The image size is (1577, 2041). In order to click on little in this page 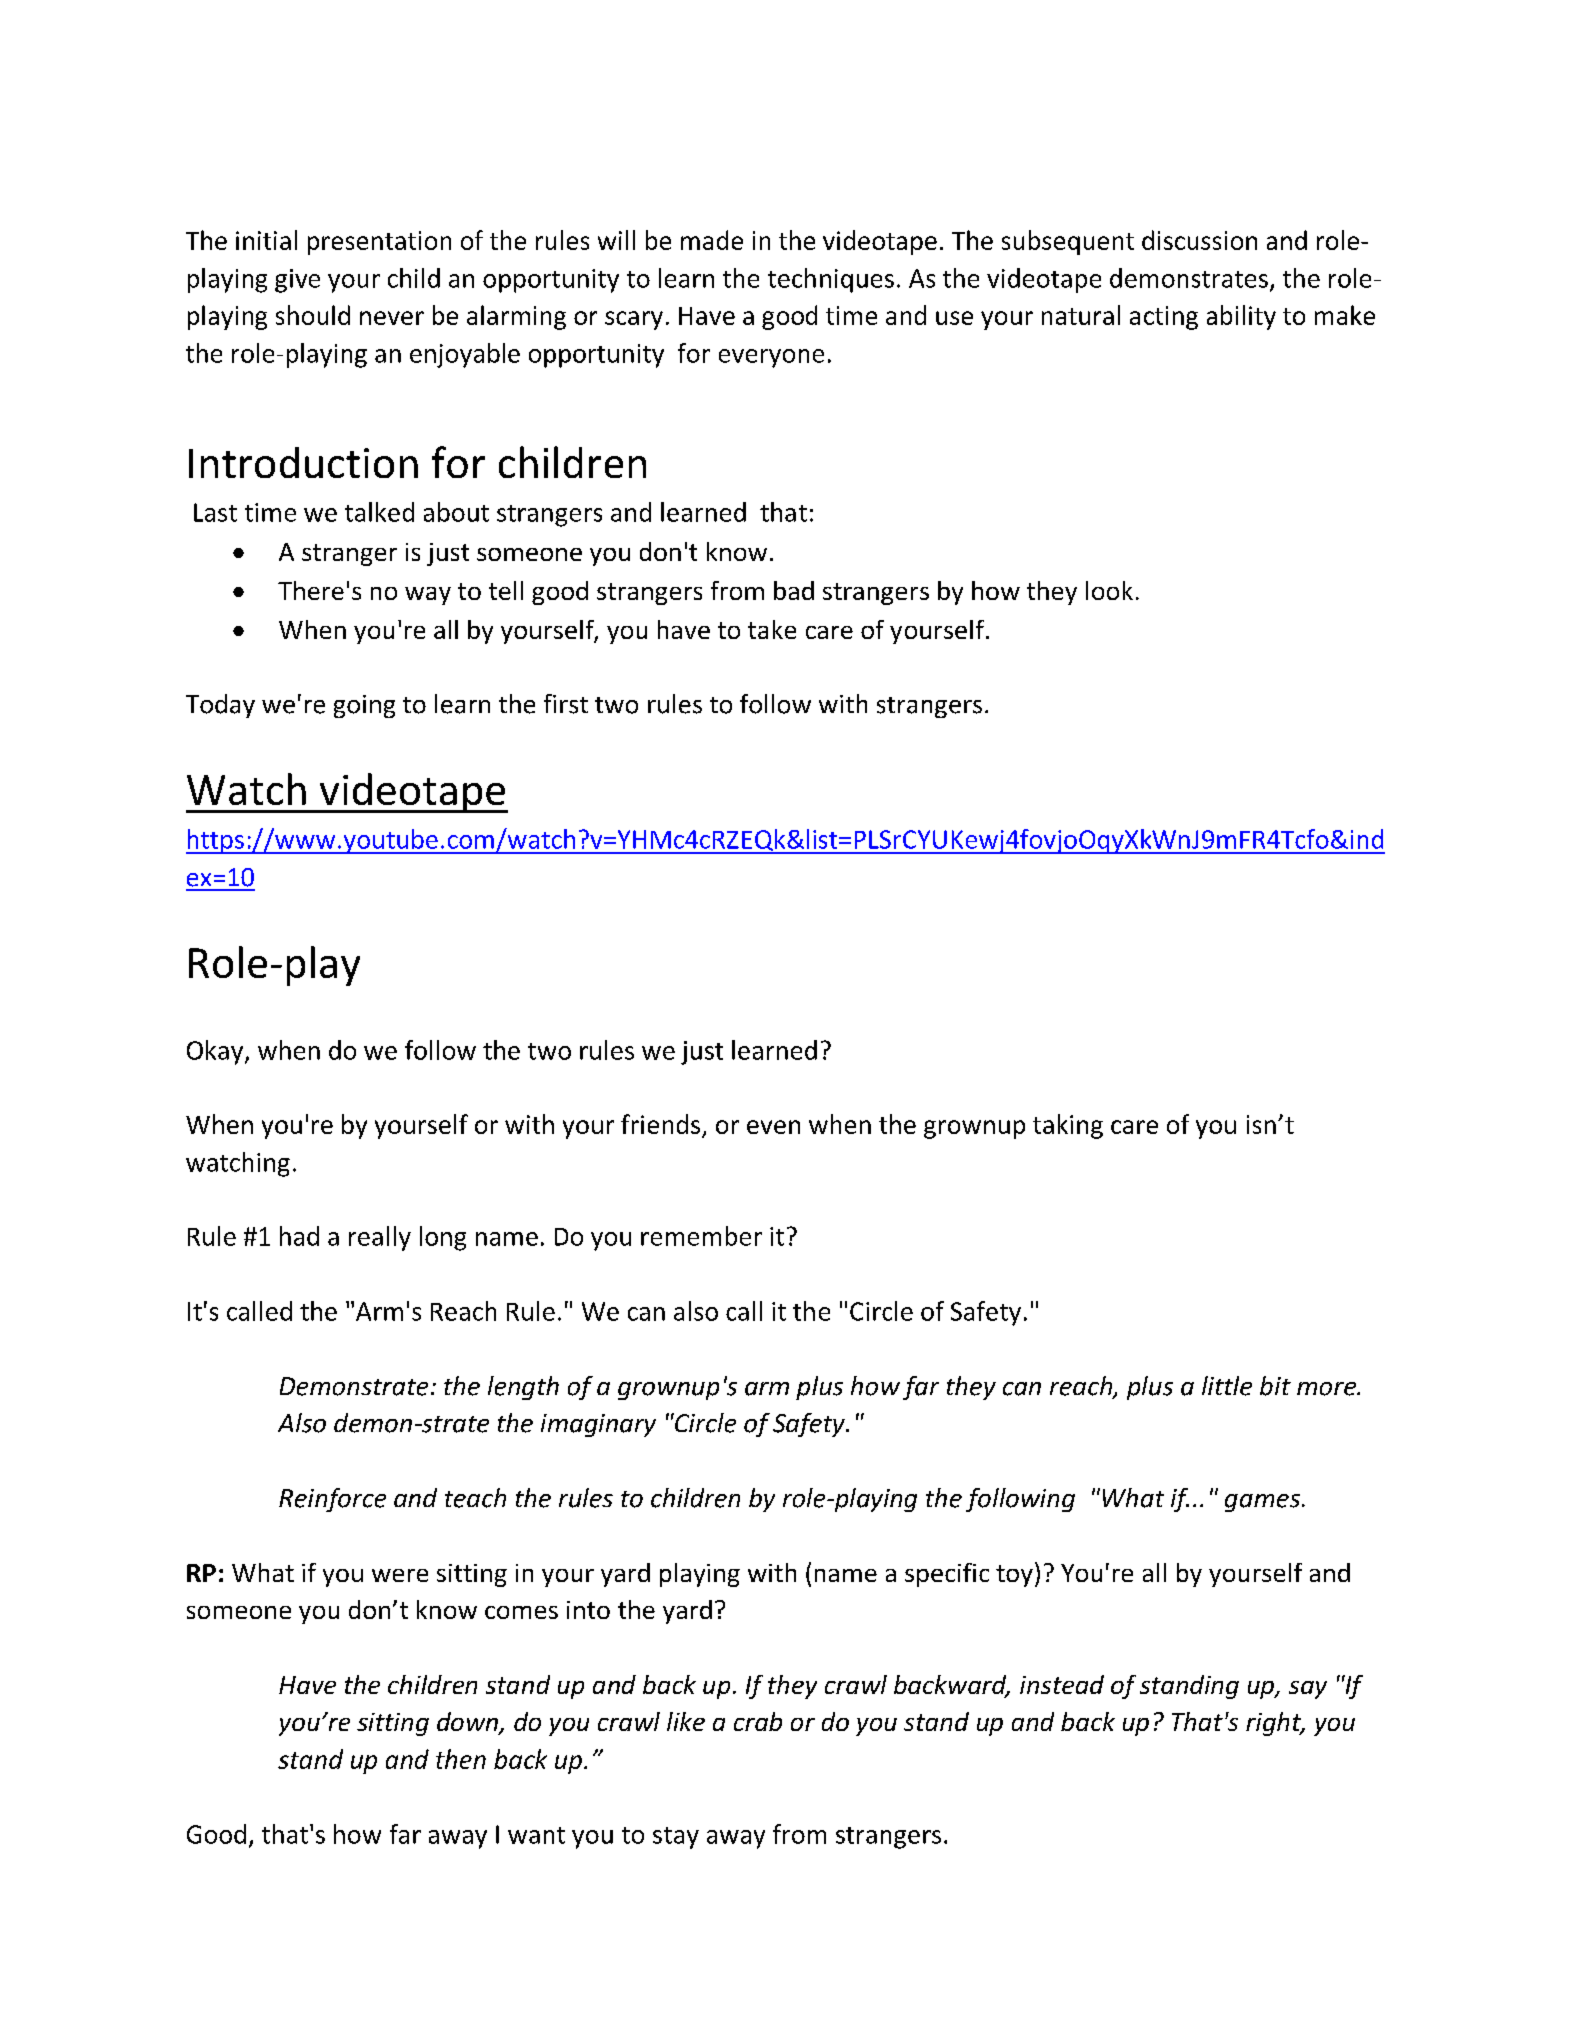, I will do `click(1227, 1386)`.
